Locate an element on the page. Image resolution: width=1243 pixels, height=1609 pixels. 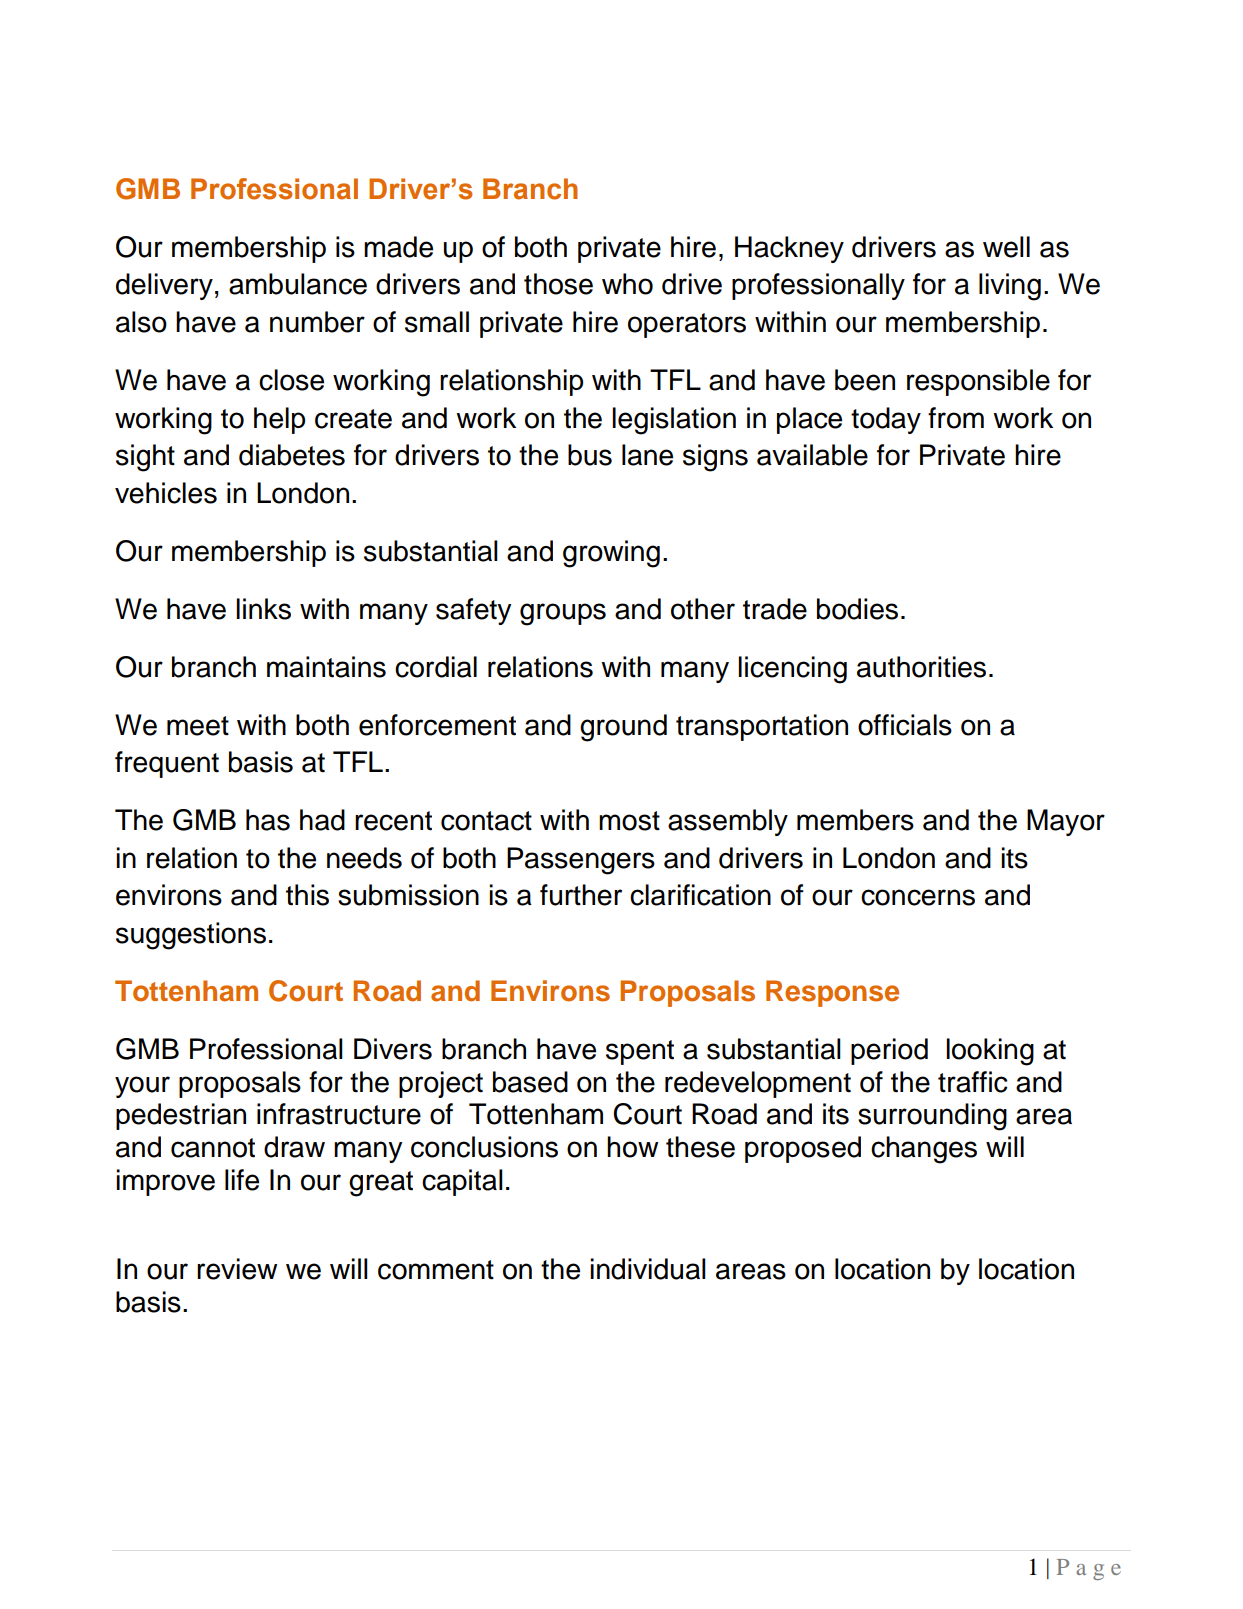
spent is located at coordinates (640, 1052).
